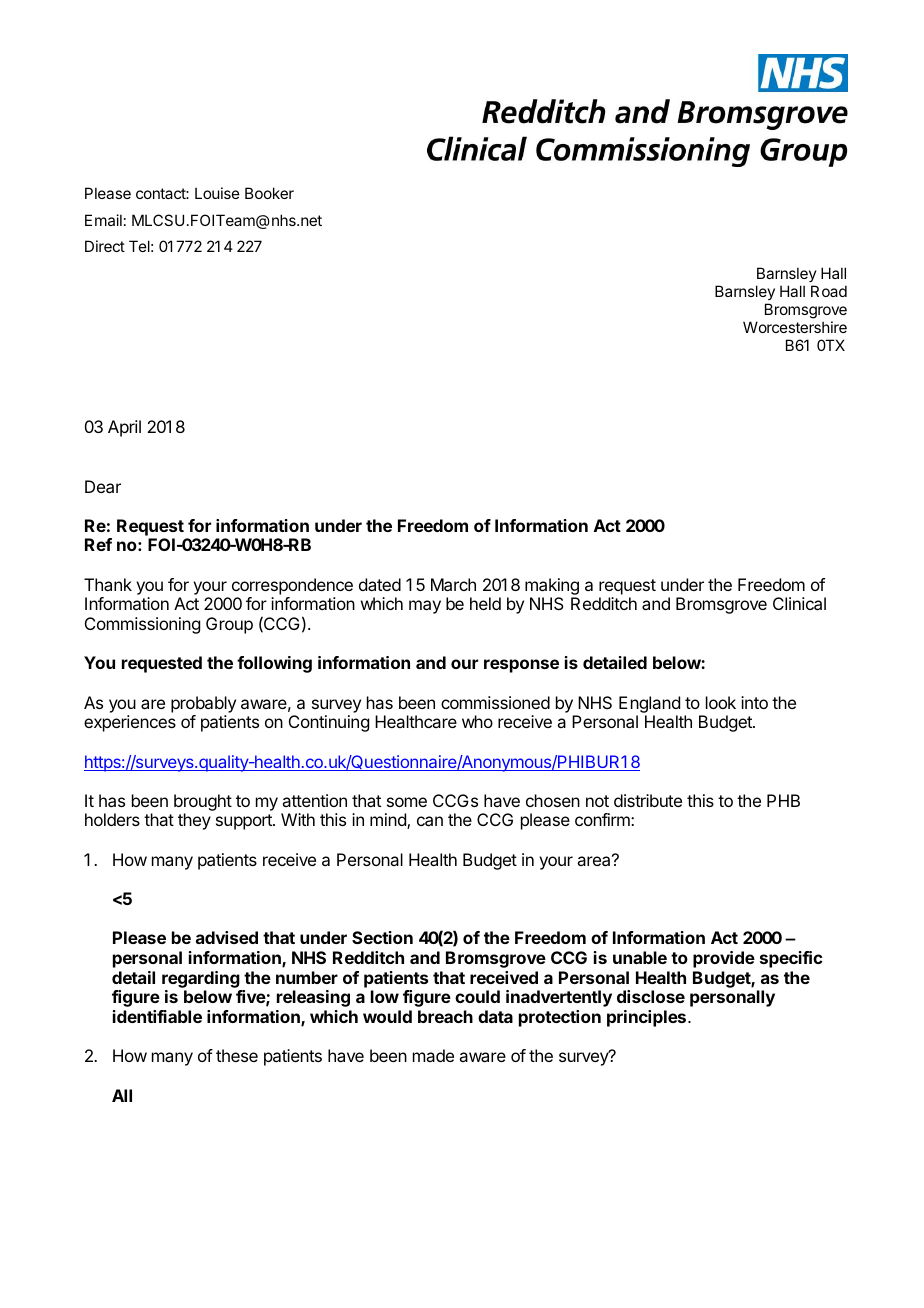 The width and height of the document is (924, 1308). Describe the element at coordinates (157, 1016) in the document. I see `identifiable` at that location.
